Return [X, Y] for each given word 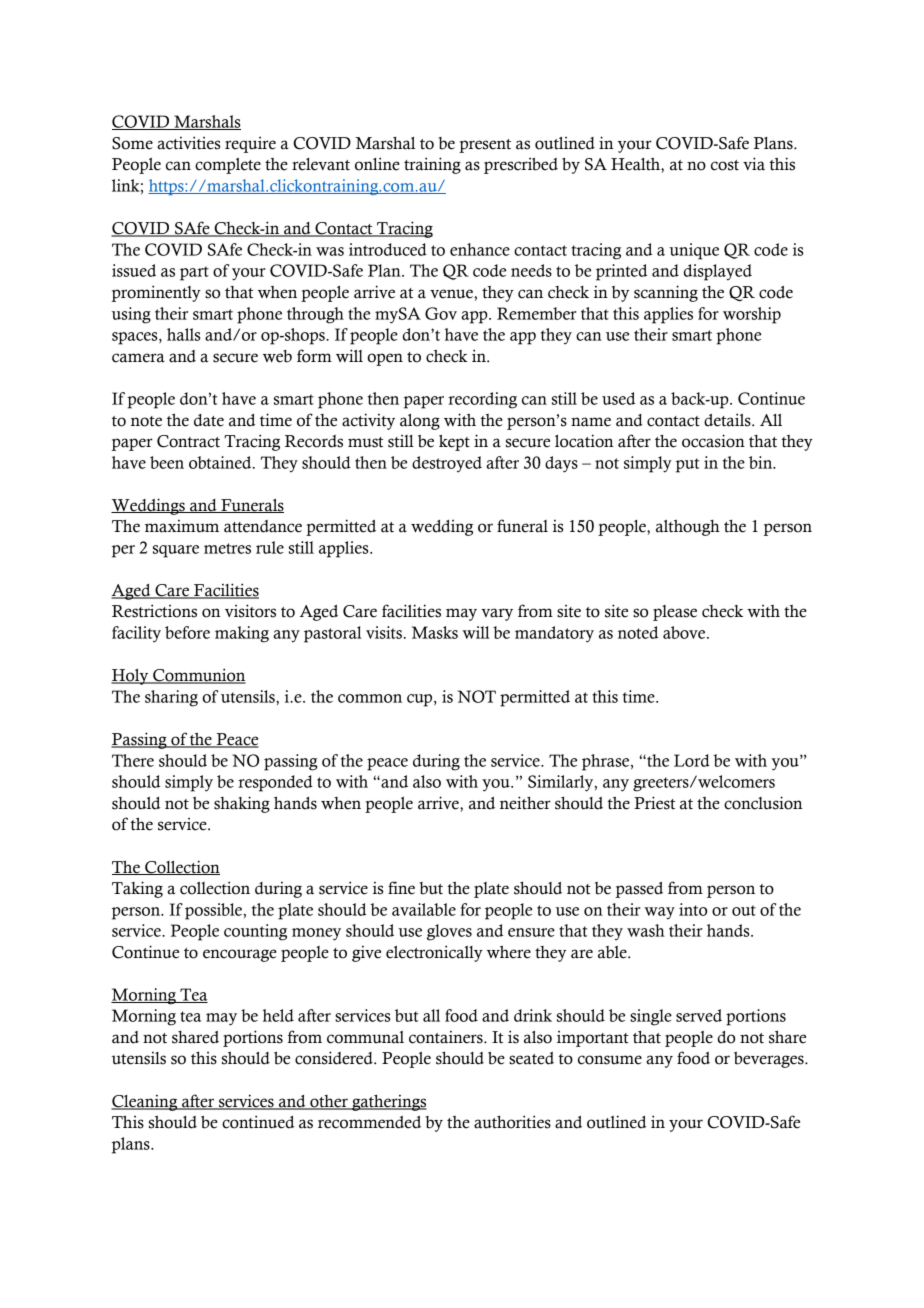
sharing [171, 698]
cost [725, 165]
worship [752, 315]
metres [227, 548]
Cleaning [145, 1103]
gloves [449, 932]
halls [183, 334]
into [693, 909]
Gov [441, 313]
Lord [692, 760]
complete [228, 166]
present [485, 146]
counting [255, 932]
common [370, 698]
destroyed [447, 464]
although [688, 527]
